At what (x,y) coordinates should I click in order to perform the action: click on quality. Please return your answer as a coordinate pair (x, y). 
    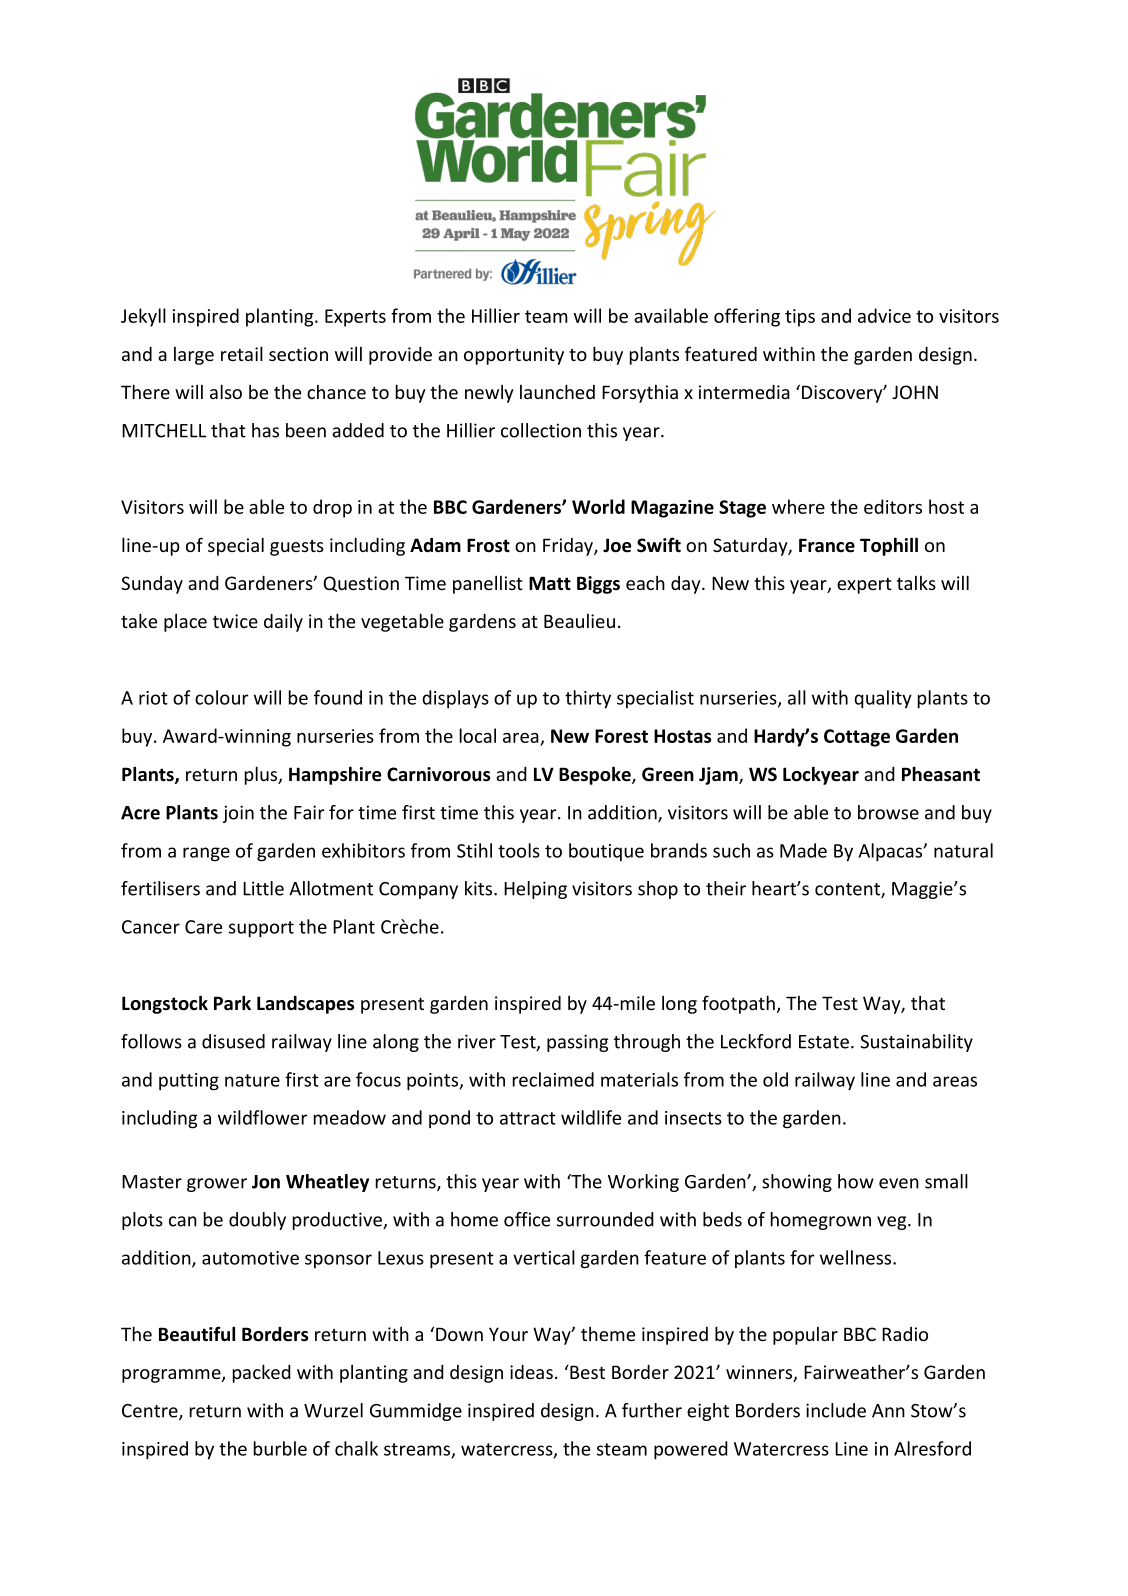
    Looking at the image, I should click on (883, 699).
